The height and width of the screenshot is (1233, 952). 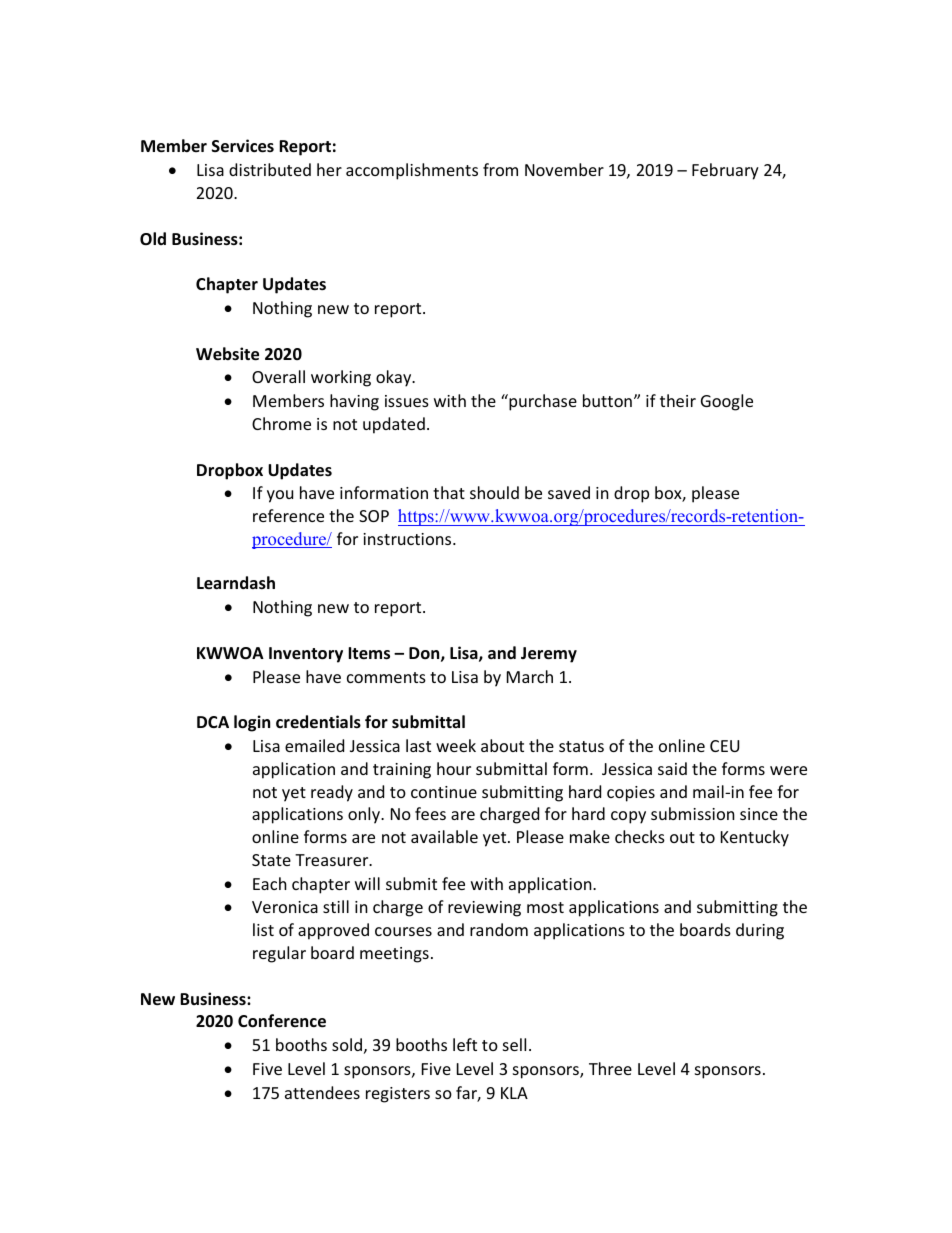 I want to click on distributed, so click(x=270, y=169).
